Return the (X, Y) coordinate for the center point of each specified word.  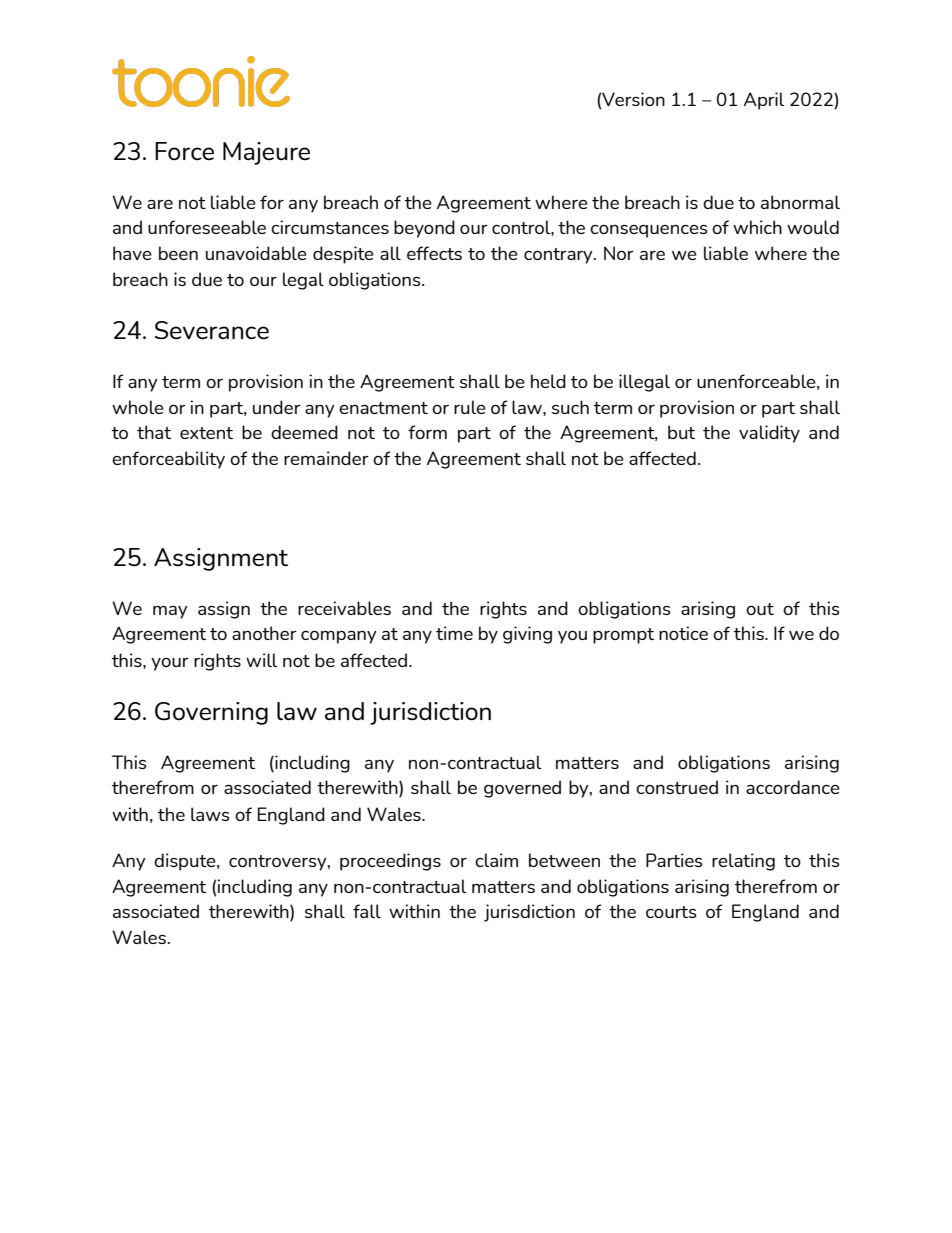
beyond (424, 229)
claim (496, 860)
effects (434, 253)
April (764, 101)
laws (210, 814)
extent (206, 433)
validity (769, 434)
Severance (212, 330)
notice (683, 633)
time (454, 633)
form (427, 432)
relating (743, 862)
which (757, 227)
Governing (211, 713)
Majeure (266, 153)
